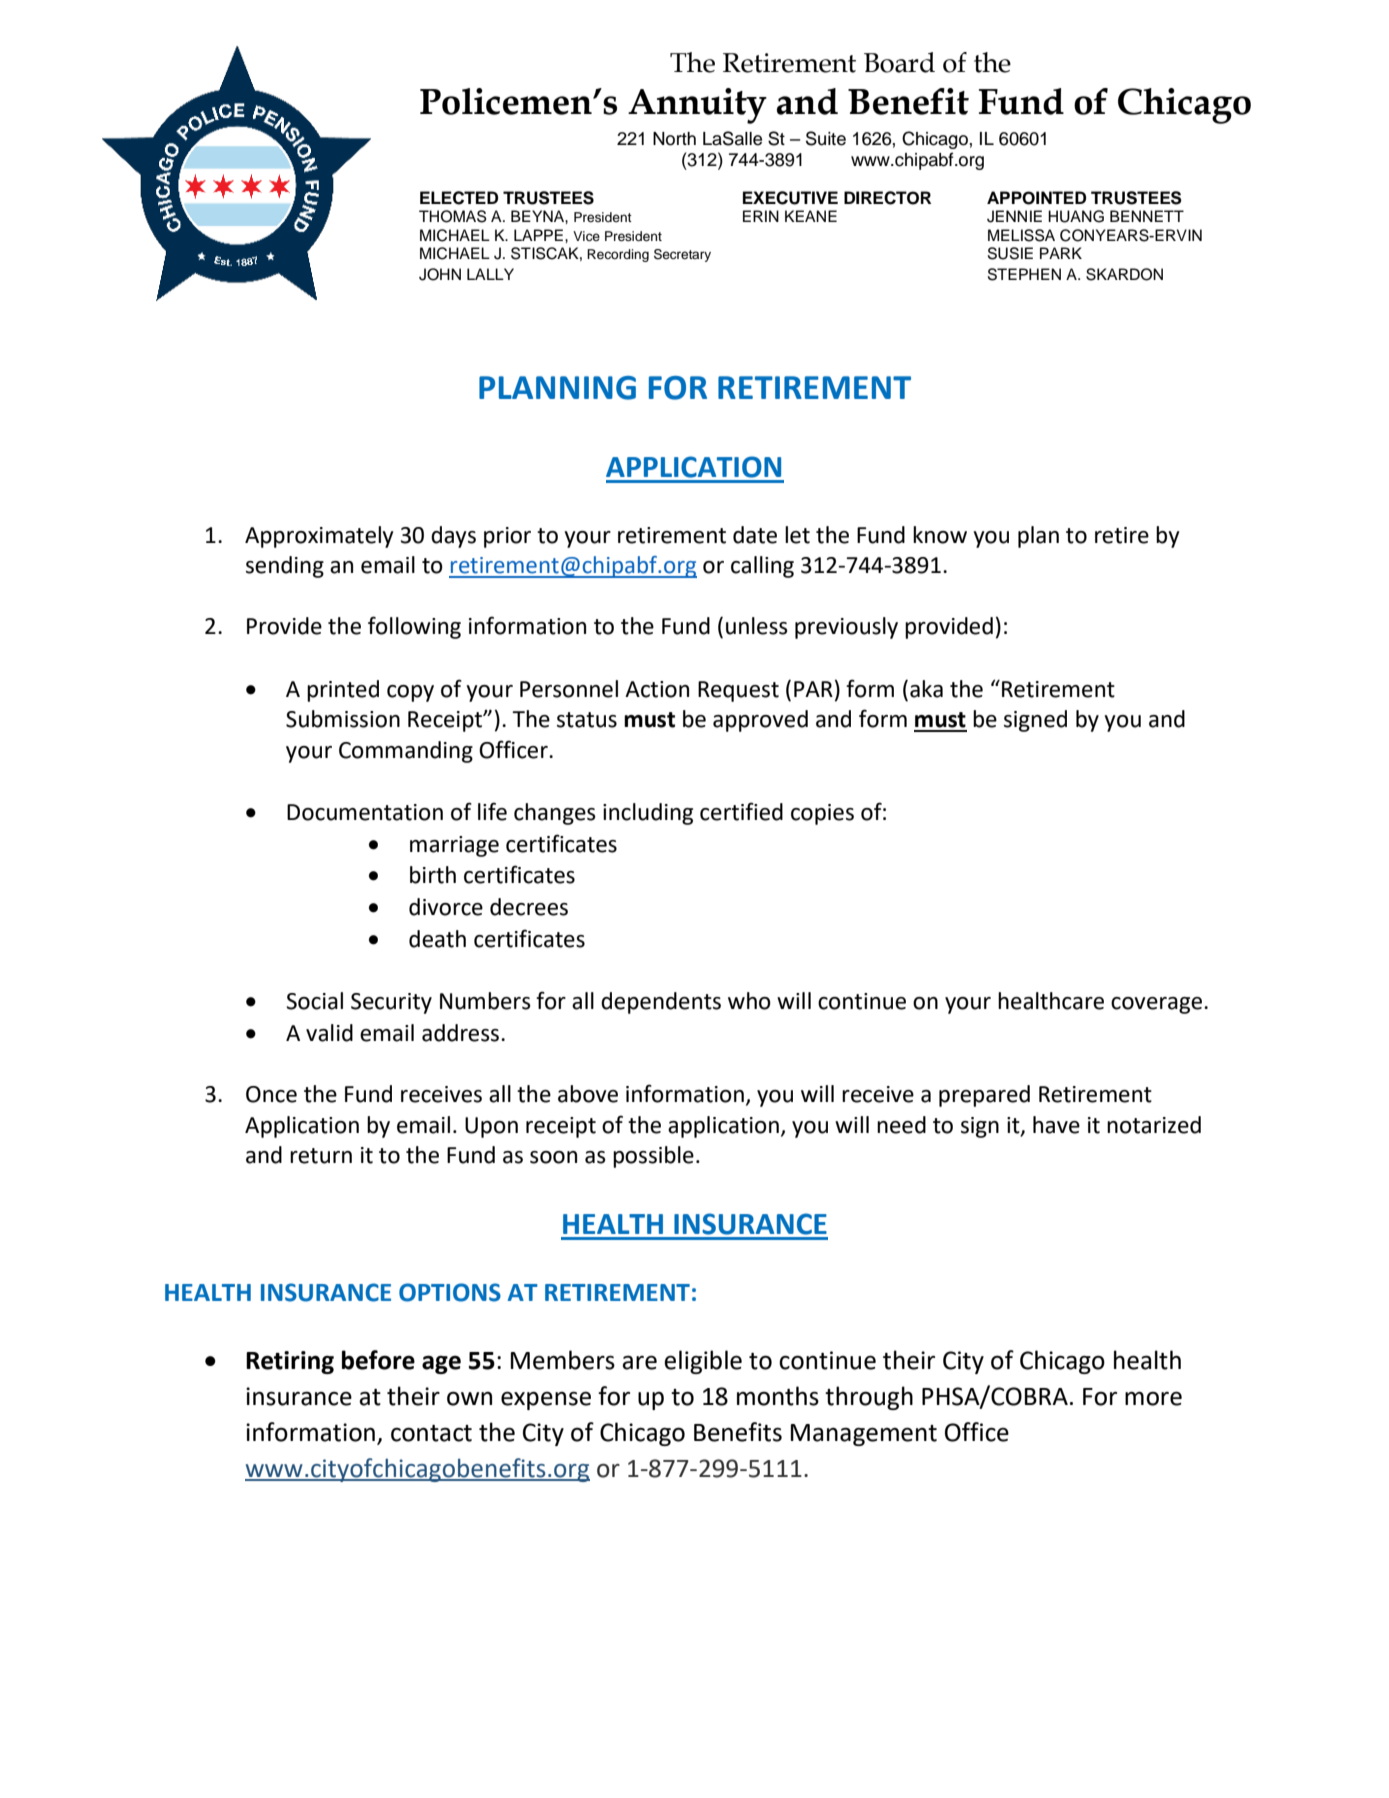  What do you see at coordinates (378, 1360) in the screenshot?
I see `before` at bounding box center [378, 1360].
